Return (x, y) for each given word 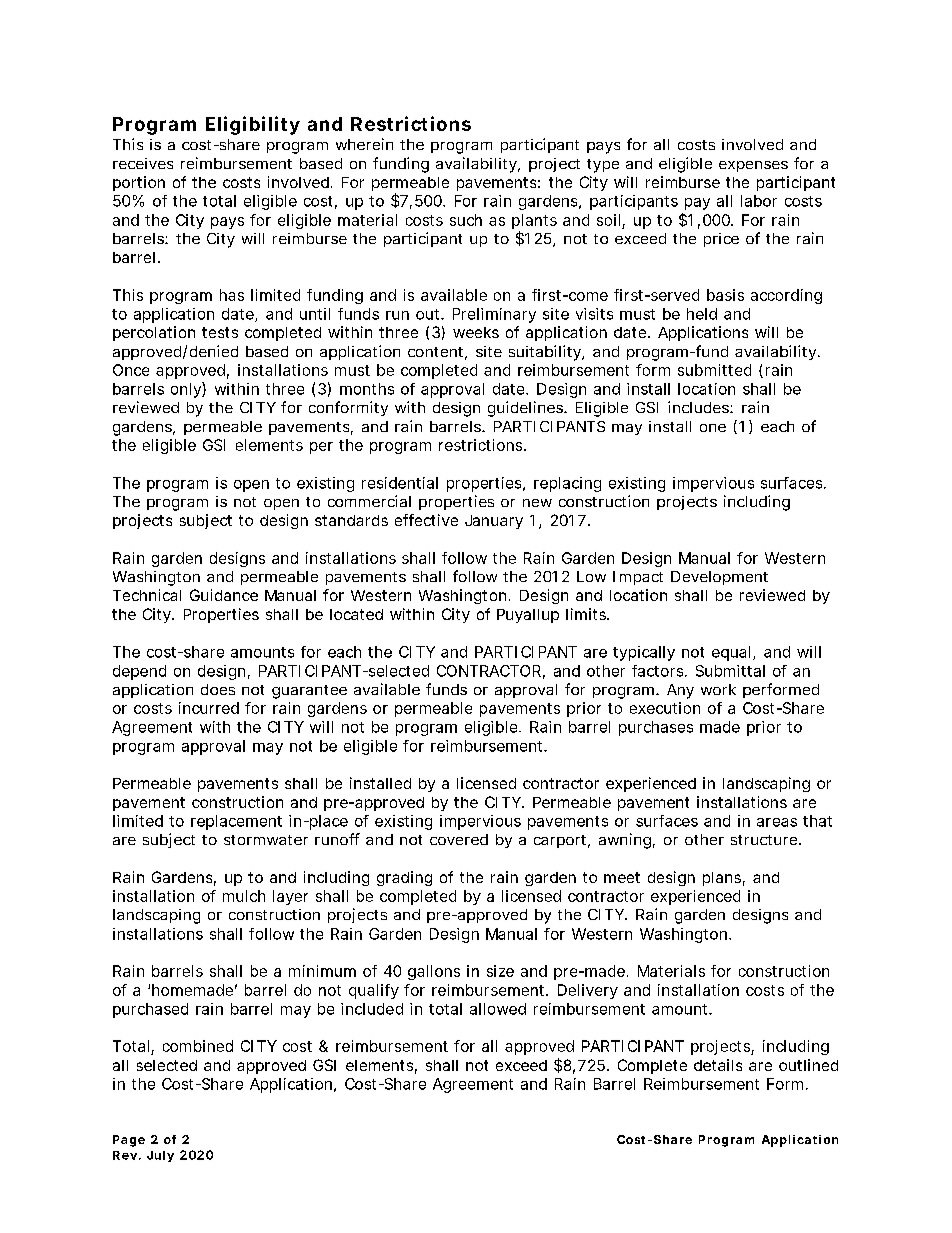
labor (759, 201)
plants (534, 223)
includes (698, 407)
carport (560, 841)
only (186, 390)
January (494, 522)
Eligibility (252, 125)
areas (777, 822)
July (160, 1156)
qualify (374, 991)
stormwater (266, 840)
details (718, 1065)
